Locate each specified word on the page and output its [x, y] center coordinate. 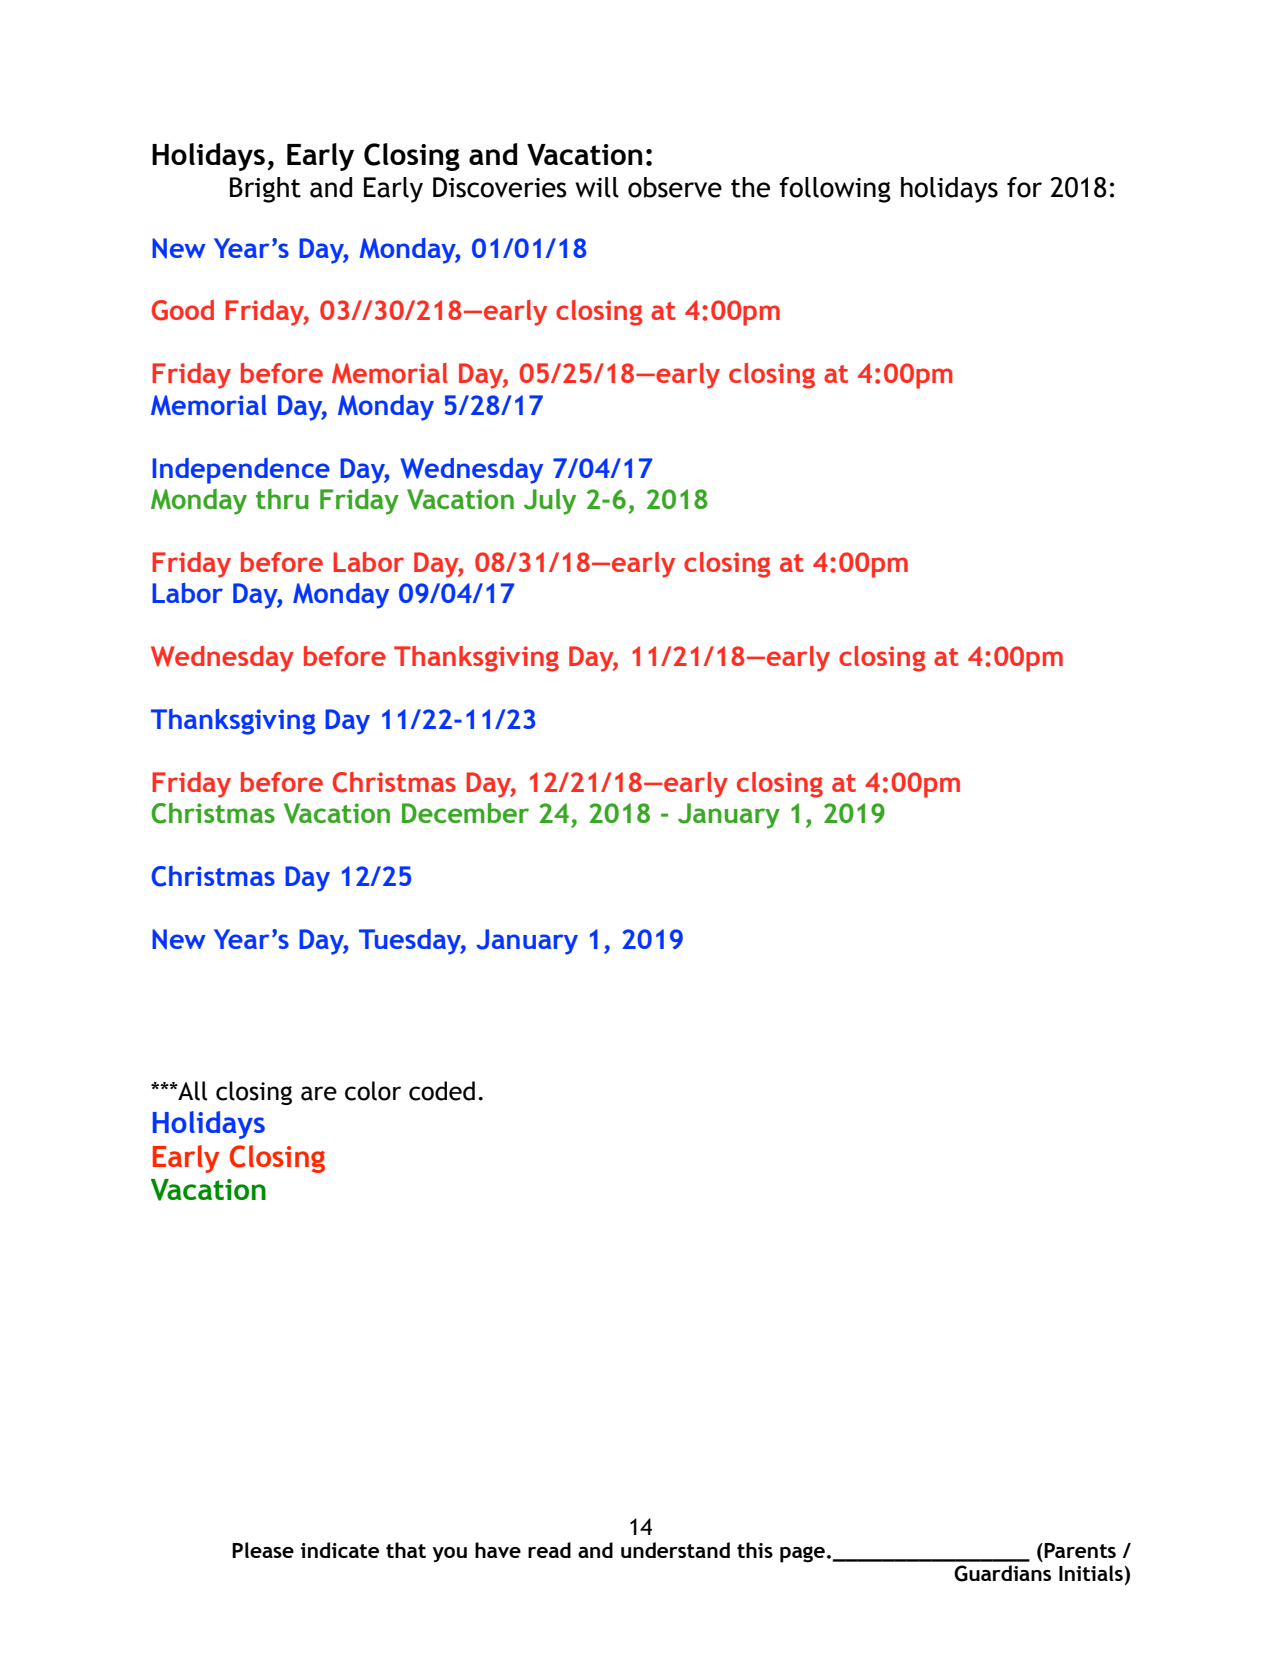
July [550, 502]
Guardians [1002, 1573]
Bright [265, 190]
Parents [1080, 1550]
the [750, 187]
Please [263, 1550]
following [835, 190]
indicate [340, 1550]
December [465, 813]
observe [675, 187]
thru [282, 499]
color [373, 1091]
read [549, 1550]
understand [675, 1550]
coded [442, 1091]
